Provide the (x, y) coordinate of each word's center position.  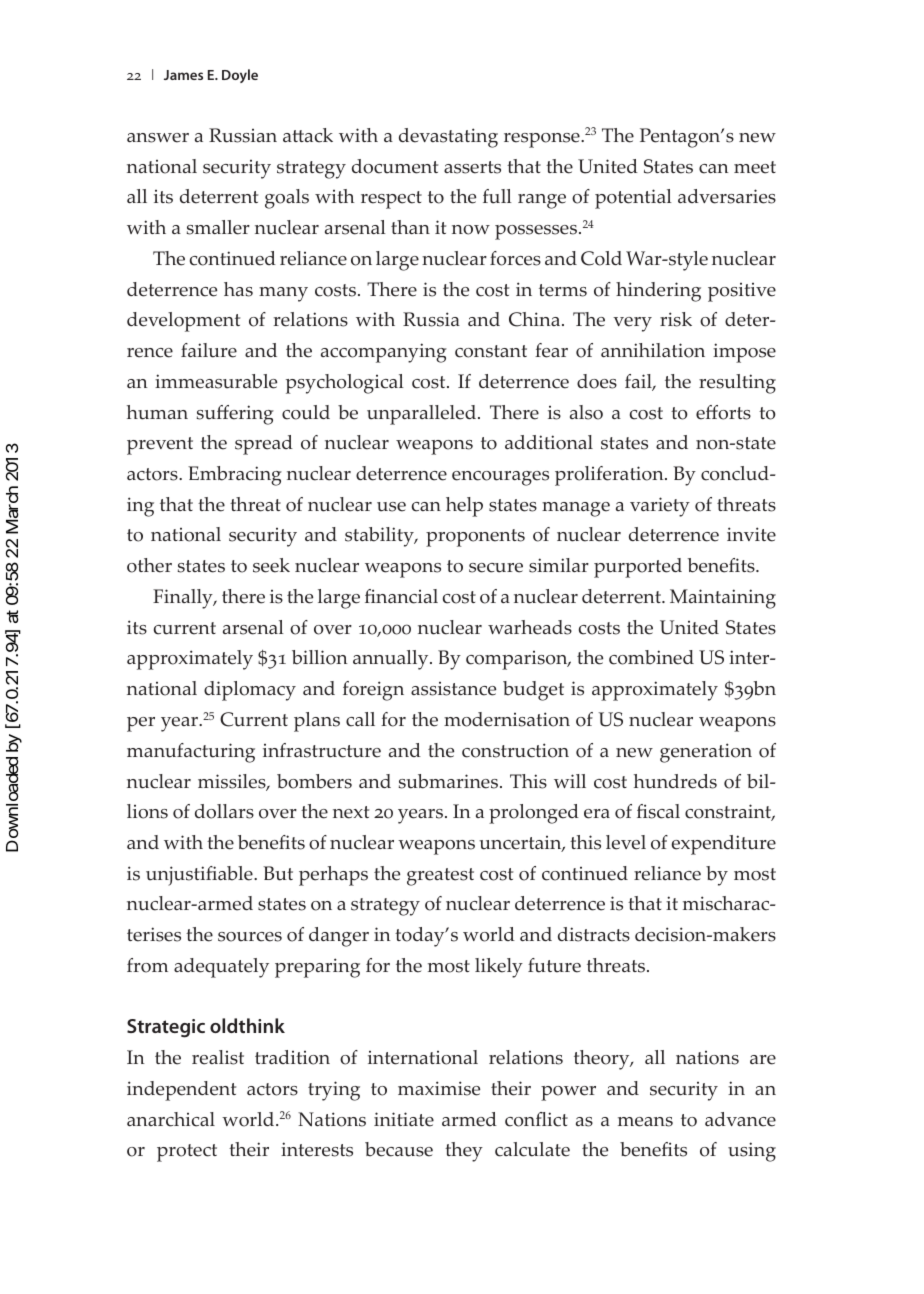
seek (271, 565)
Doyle (240, 76)
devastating (448, 138)
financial (401, 596)
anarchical (171, 1119)
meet (755, 167)
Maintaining (723, 599)
